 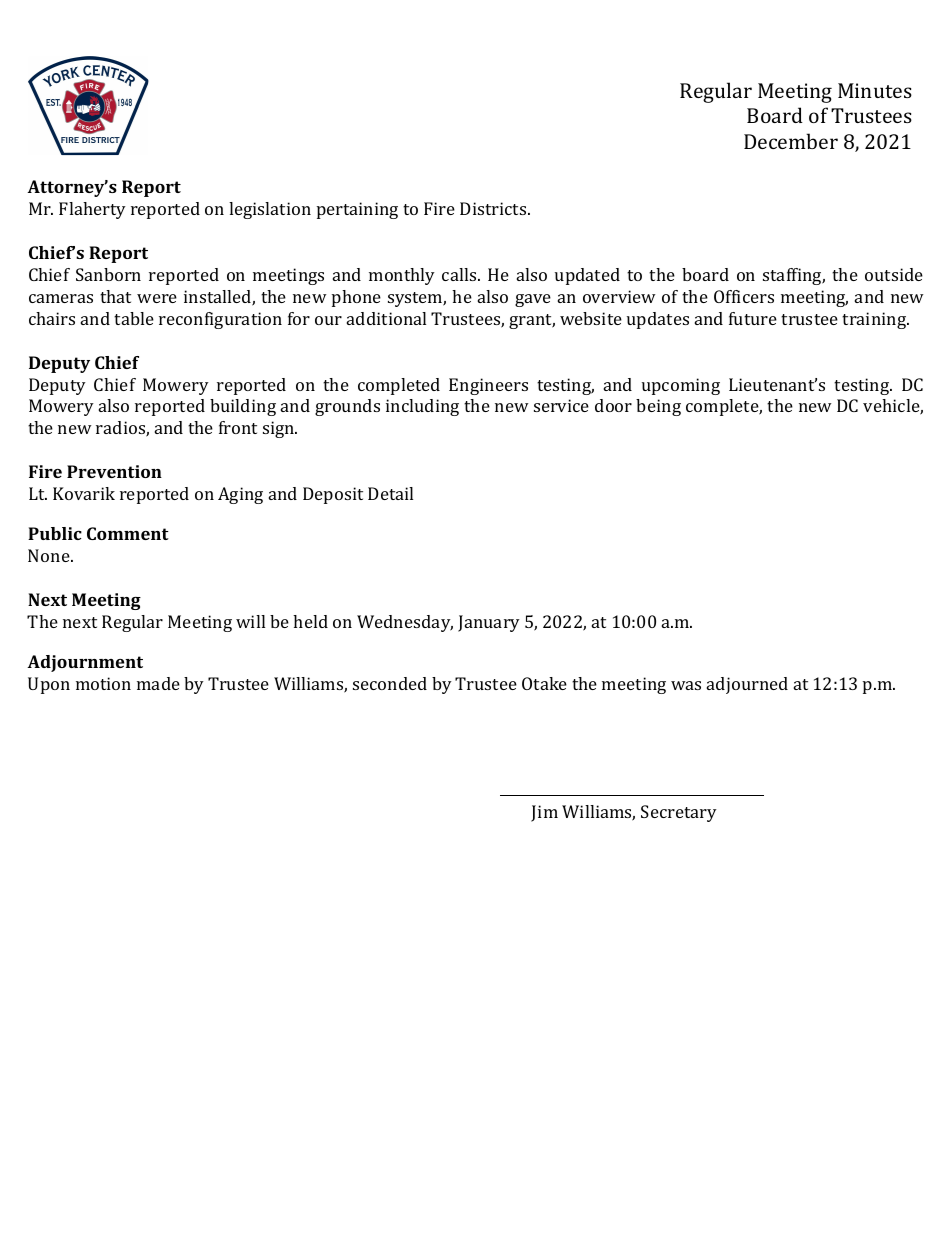 What do you see at coordinates (791, 141) in the screenshot?
I see `December` at bounding box center [791, 141].
